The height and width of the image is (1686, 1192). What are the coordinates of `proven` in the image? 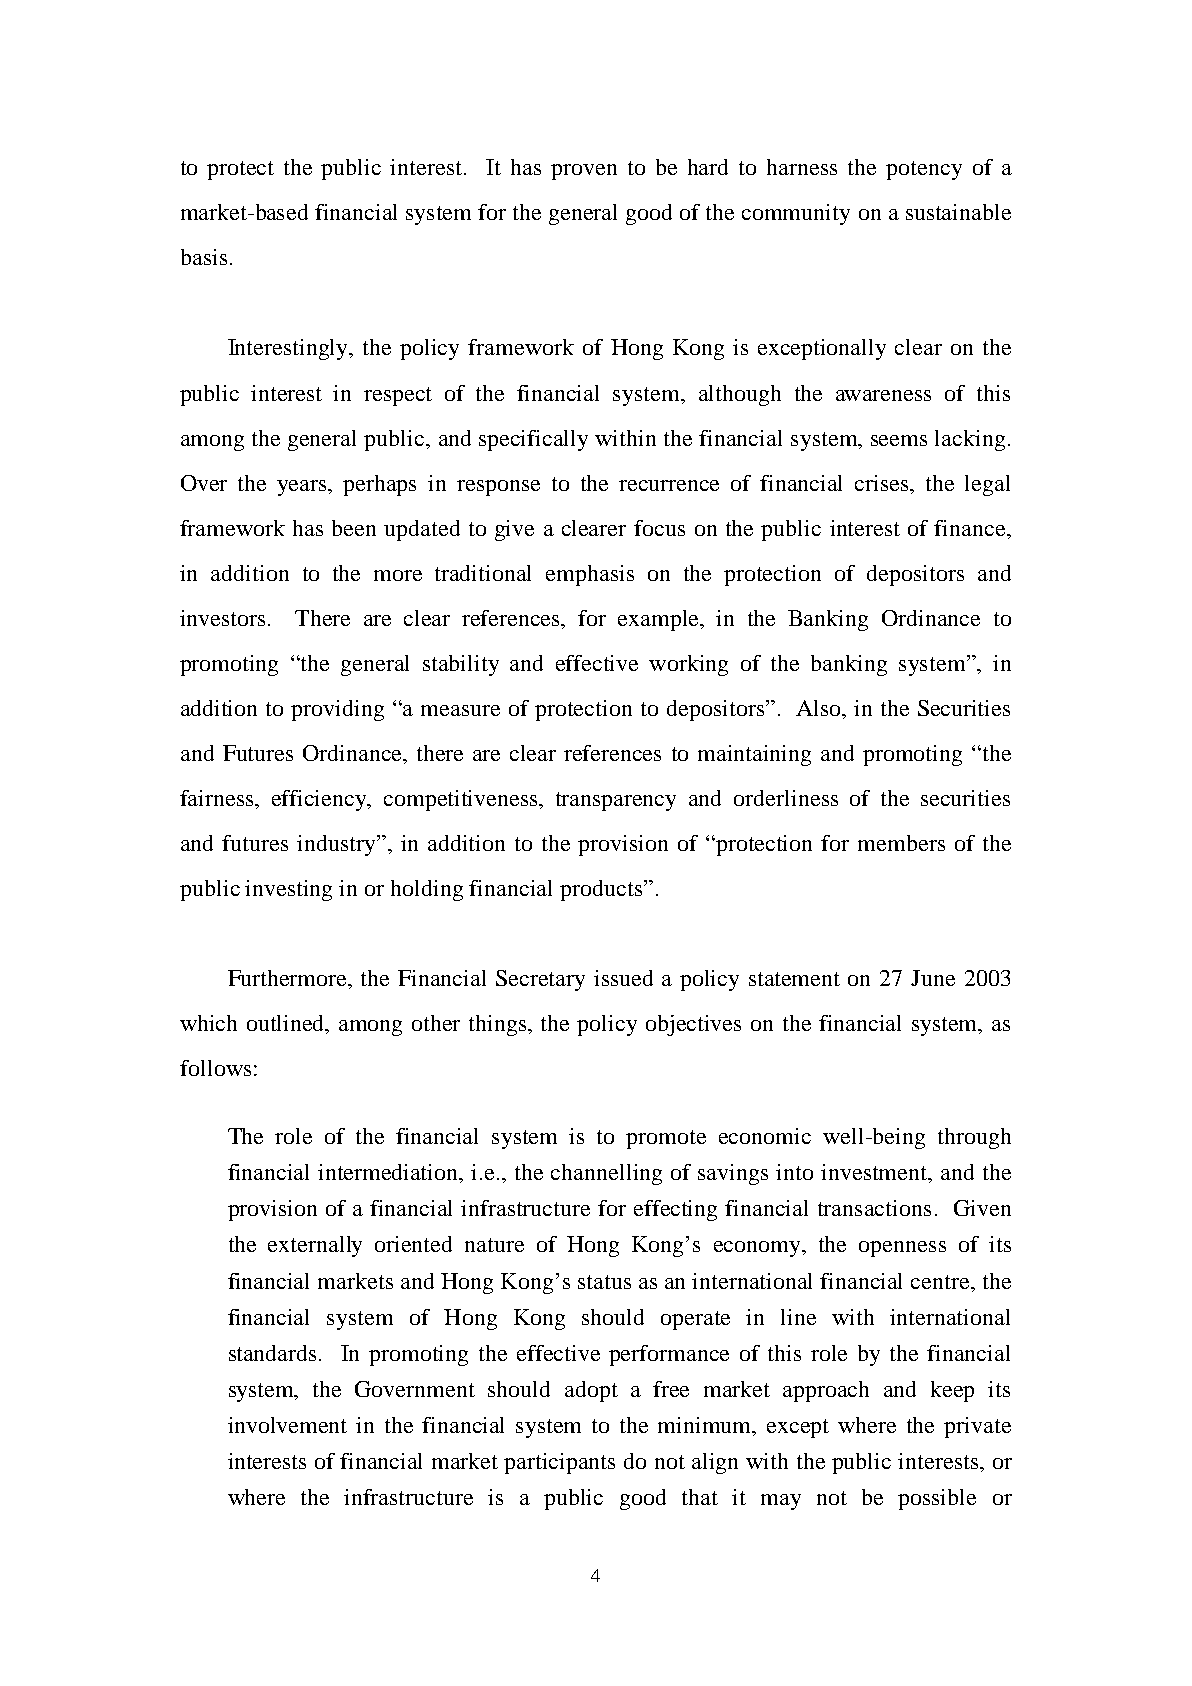 It's located at (584, 172).
